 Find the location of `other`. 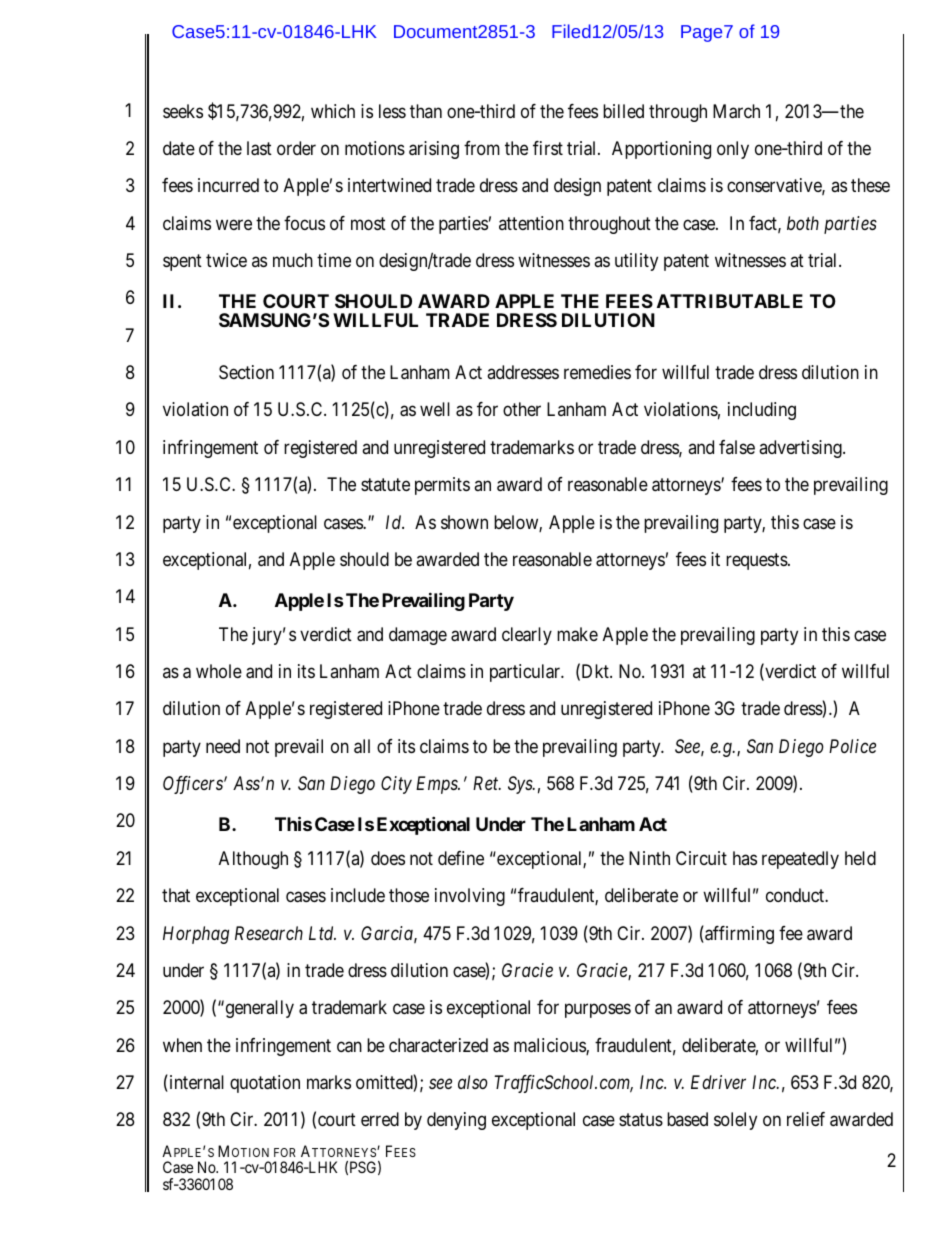

other is located at coordinates (522, 409).
